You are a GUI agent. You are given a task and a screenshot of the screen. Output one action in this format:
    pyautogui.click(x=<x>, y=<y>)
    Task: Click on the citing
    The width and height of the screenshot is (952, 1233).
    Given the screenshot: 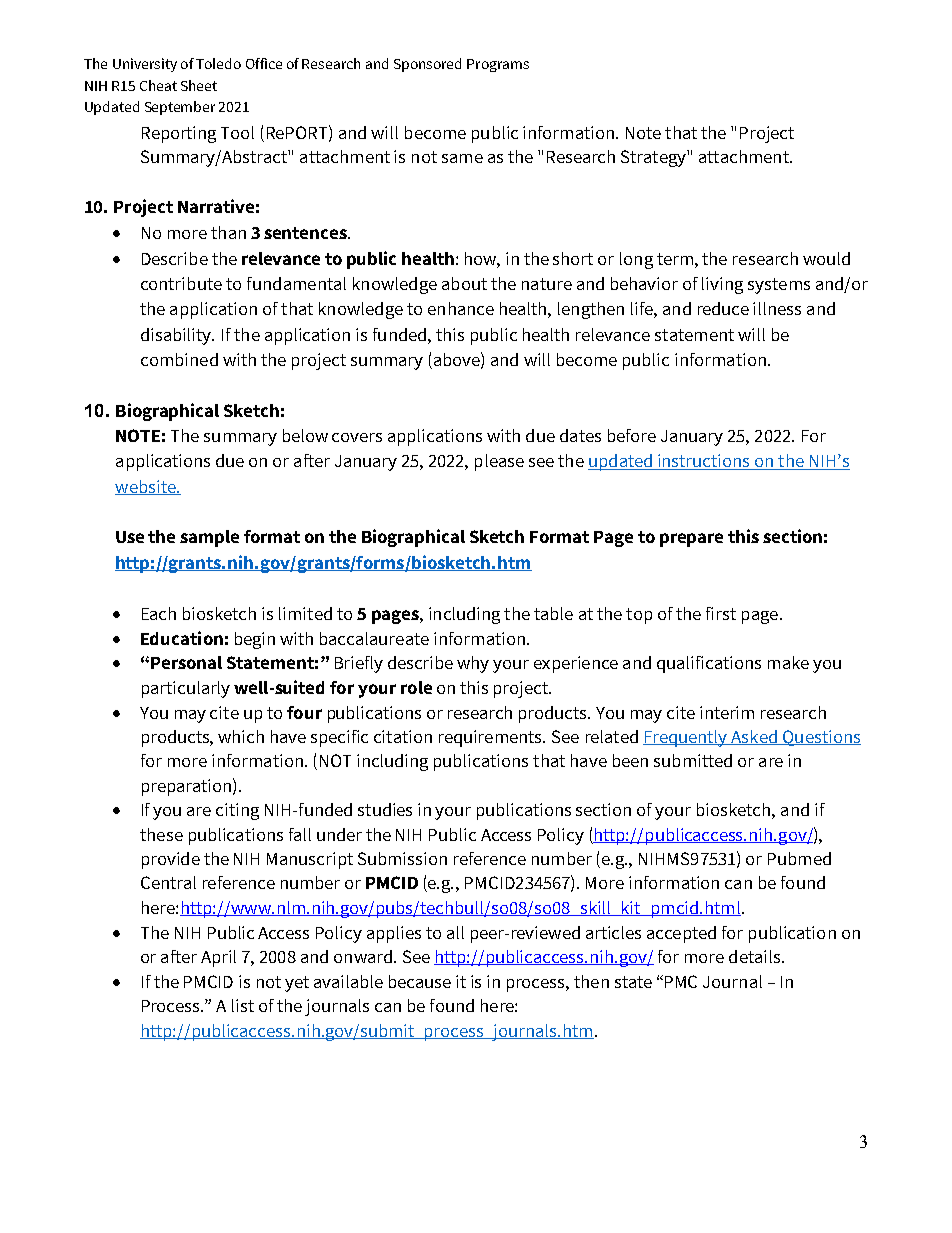 What is the action you would take?
    pyautogui.click(x=237, y=811)
